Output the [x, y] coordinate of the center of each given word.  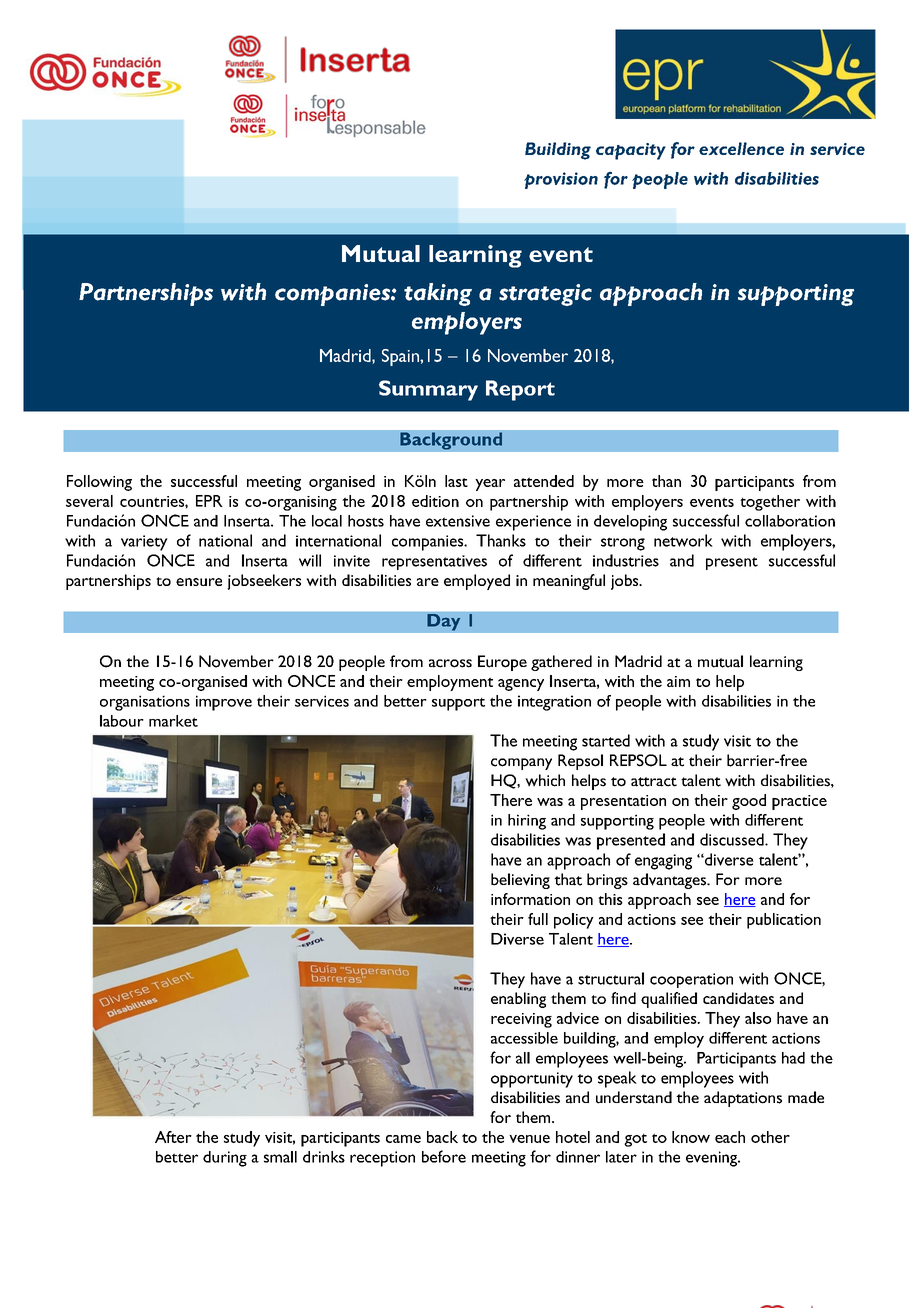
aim [678, 681]
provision [561, 180]
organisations [145, 703]
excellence [741, 148]
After [173, 1137]
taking [438, 294]
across [450, 663]
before [444, 1156]
